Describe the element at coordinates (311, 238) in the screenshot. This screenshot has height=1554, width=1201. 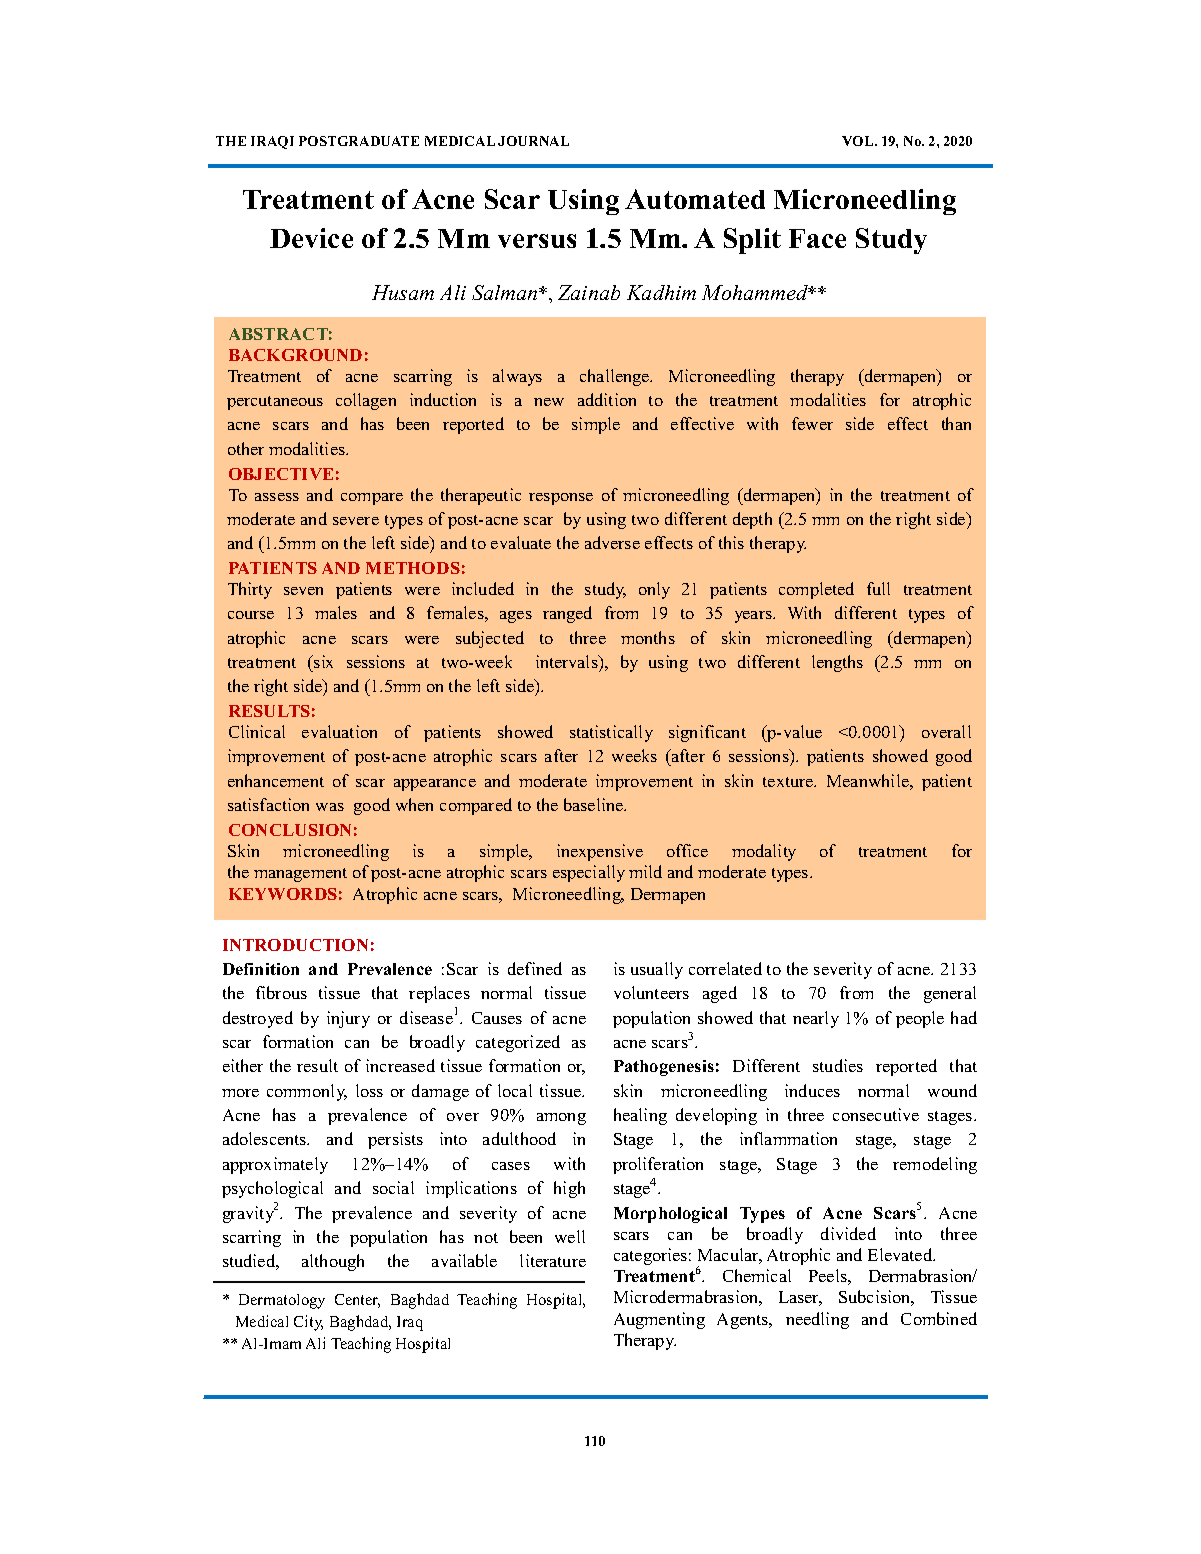
I see `Device` at that location.
